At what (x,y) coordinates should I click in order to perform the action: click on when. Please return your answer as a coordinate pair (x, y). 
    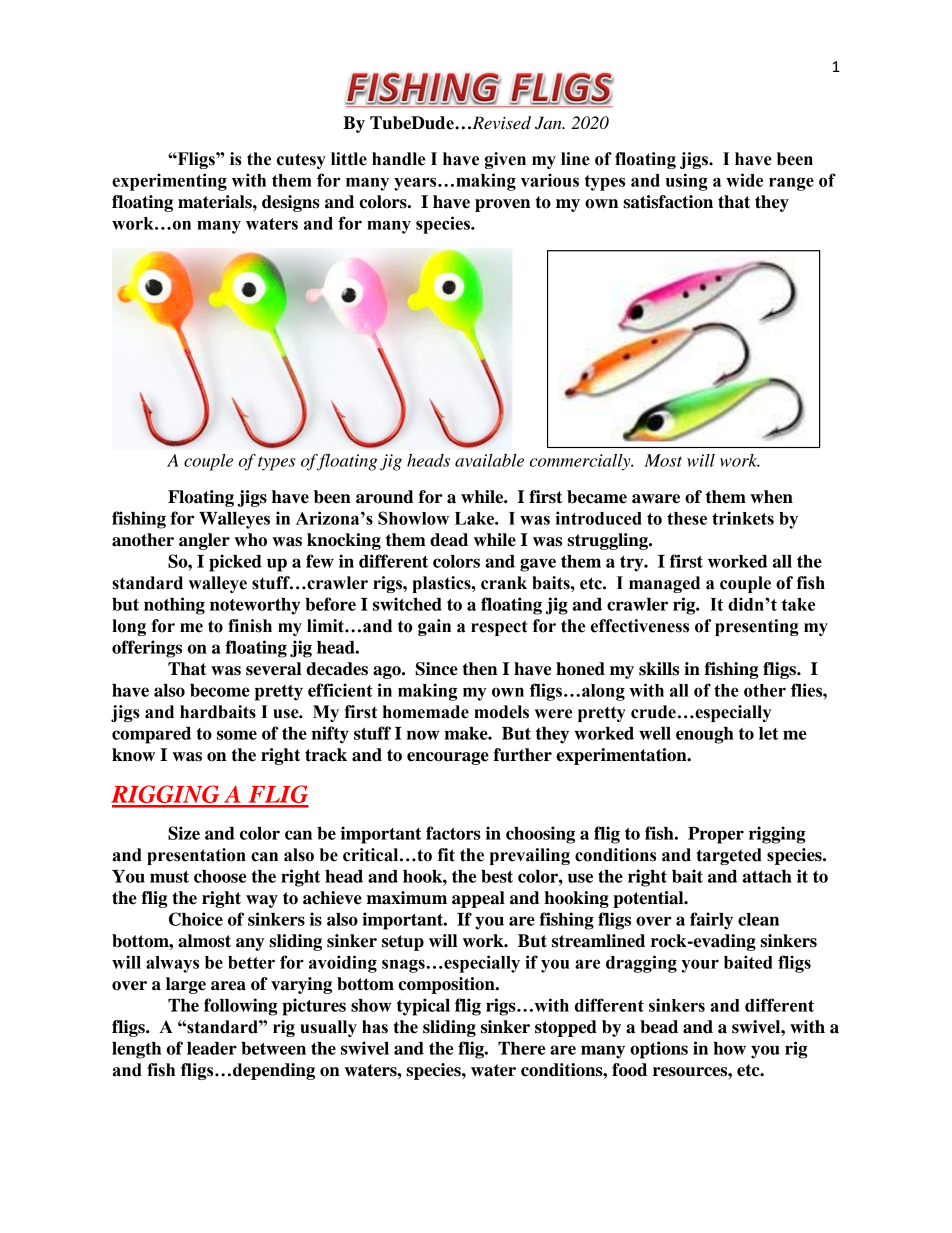
    Looking at the image, I should click on (771, 497).
